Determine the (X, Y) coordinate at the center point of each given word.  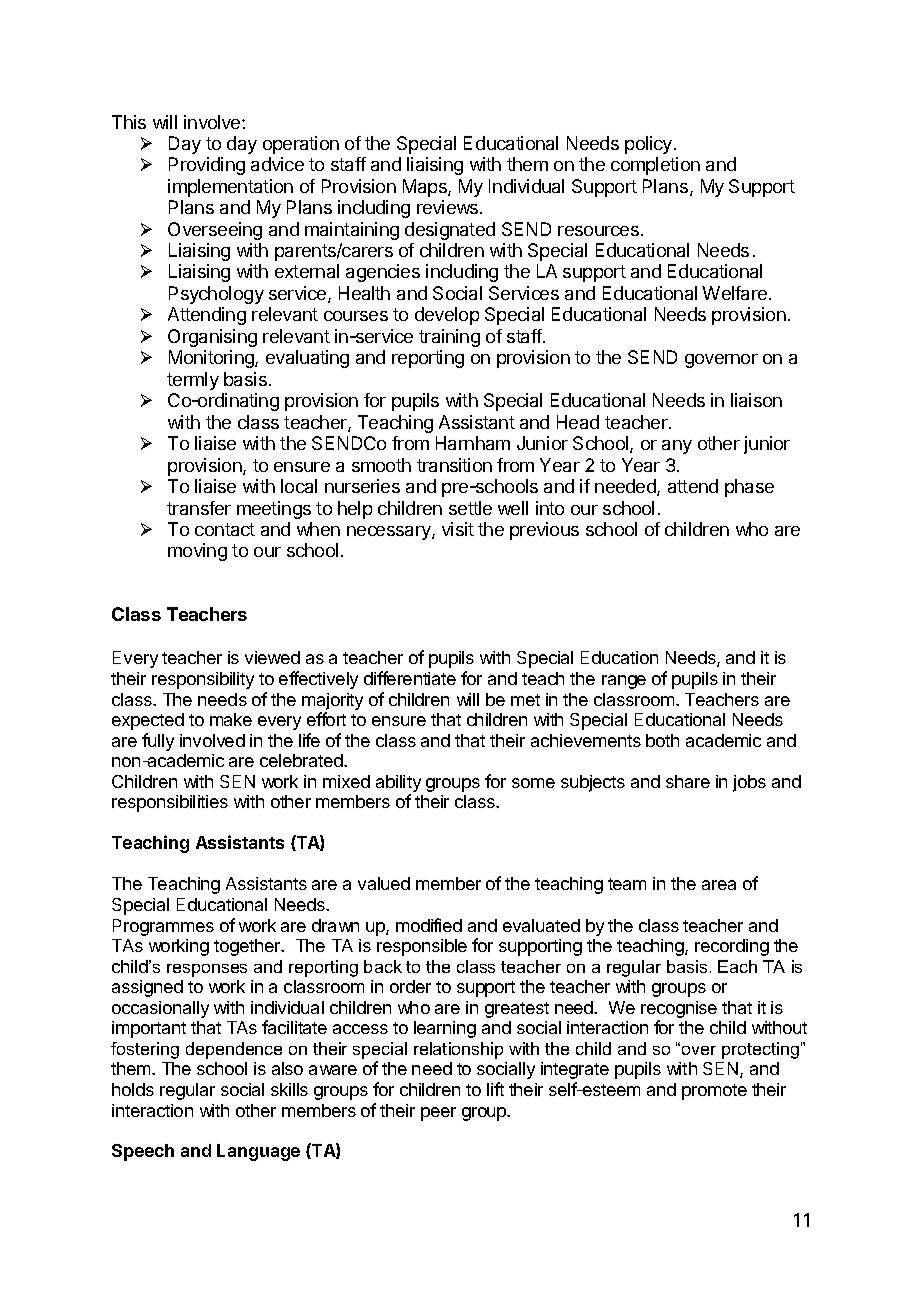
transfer (199, 508)
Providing (207, 166)
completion (655, 166)
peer (438, 1114)
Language (258, 1152)
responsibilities (170, 803)
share (688, 781)
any (677, 447)
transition (454, 465)
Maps (426, 188)
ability (398, 783)
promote (714, 1092)
